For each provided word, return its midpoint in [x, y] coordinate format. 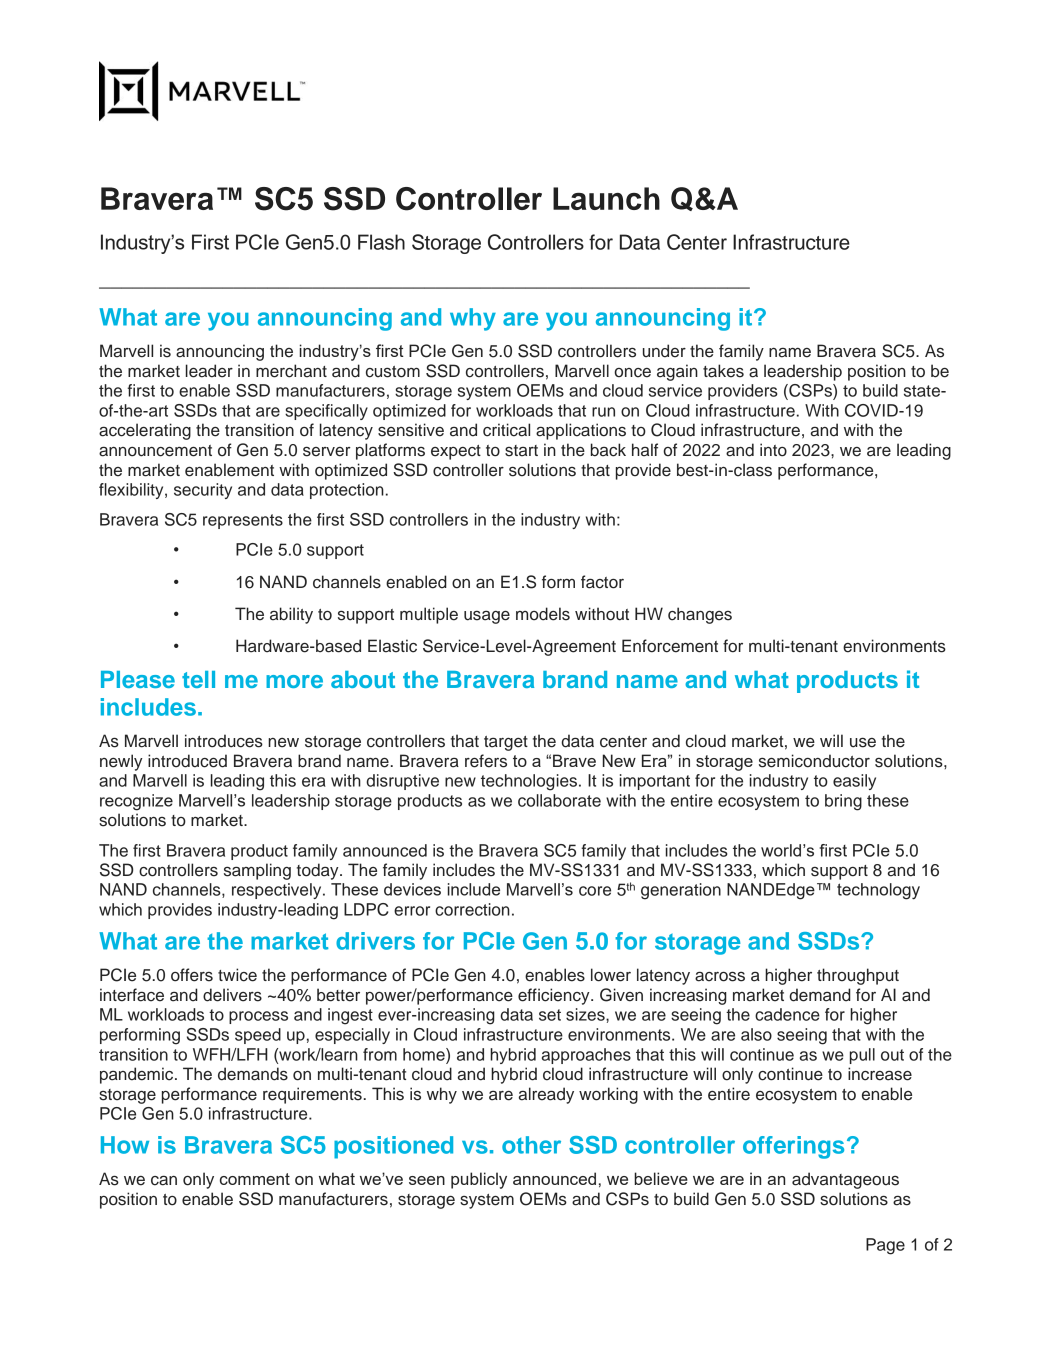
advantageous [845, 1180]
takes [723, 371]
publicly [479, 1180]
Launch [606, 198]
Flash [381, 242]
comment [255, 1179]
